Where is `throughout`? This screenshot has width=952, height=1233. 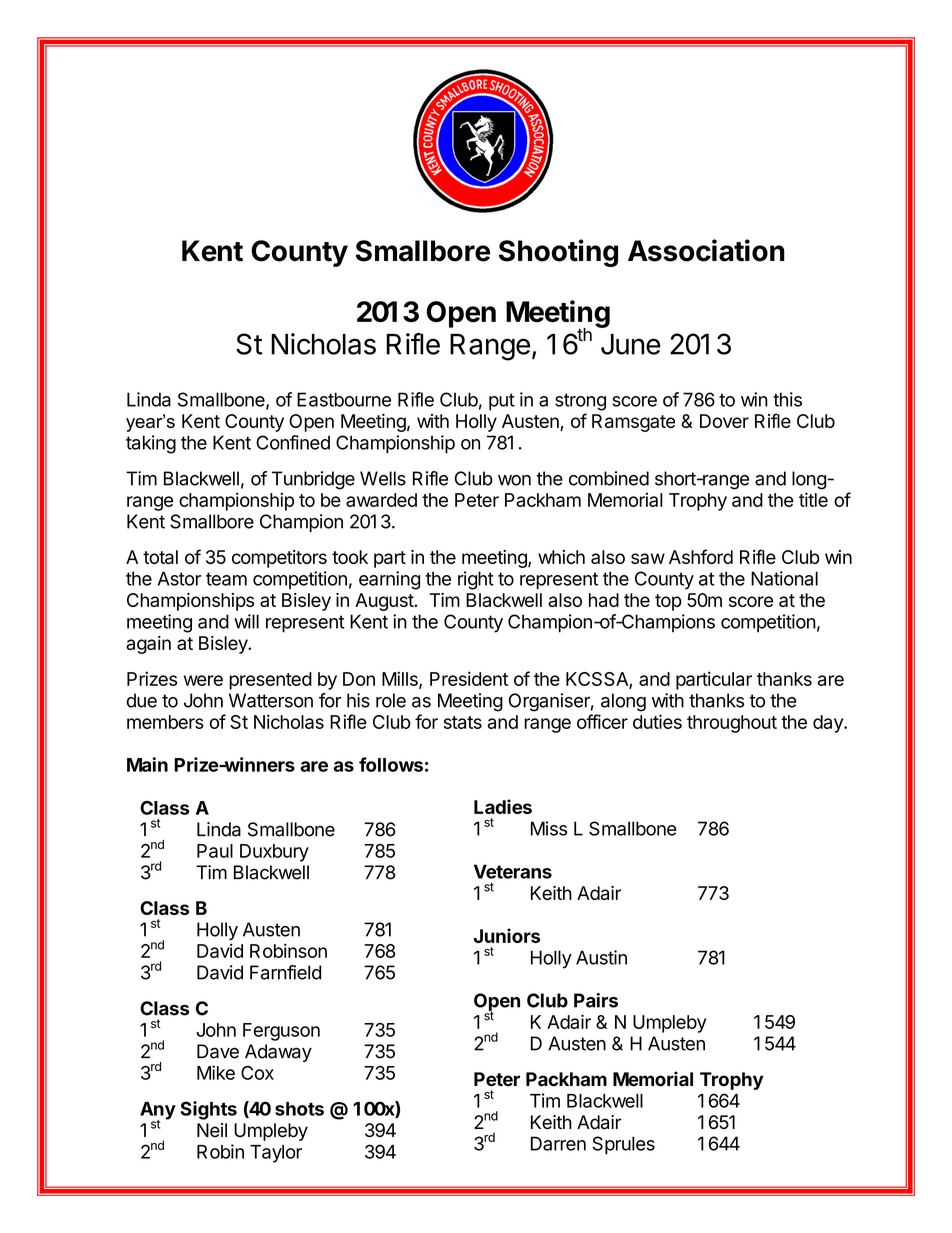 throughout is located at coordinates (732, 724).
